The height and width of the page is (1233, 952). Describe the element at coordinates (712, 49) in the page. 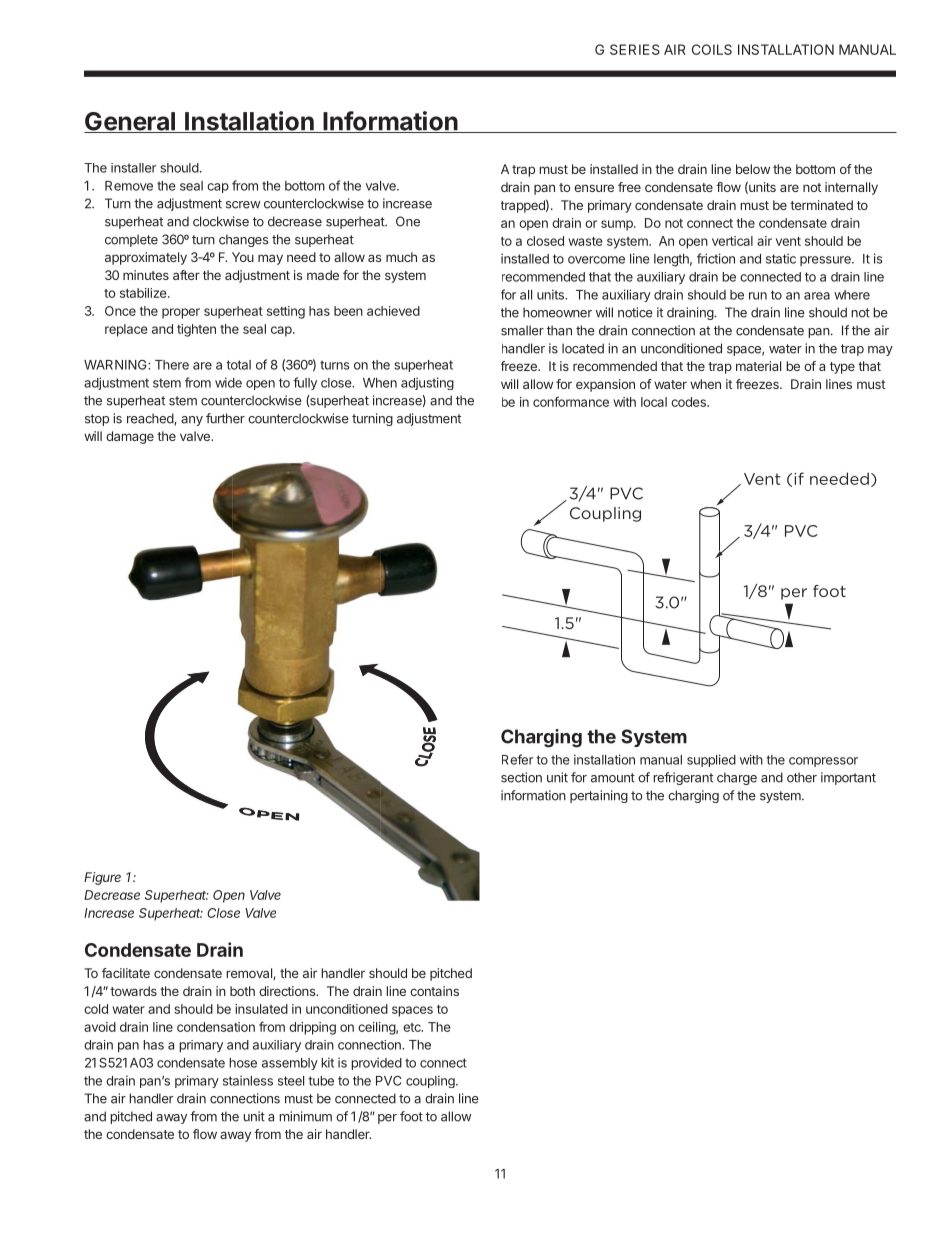

I see `COILS` at that location.
